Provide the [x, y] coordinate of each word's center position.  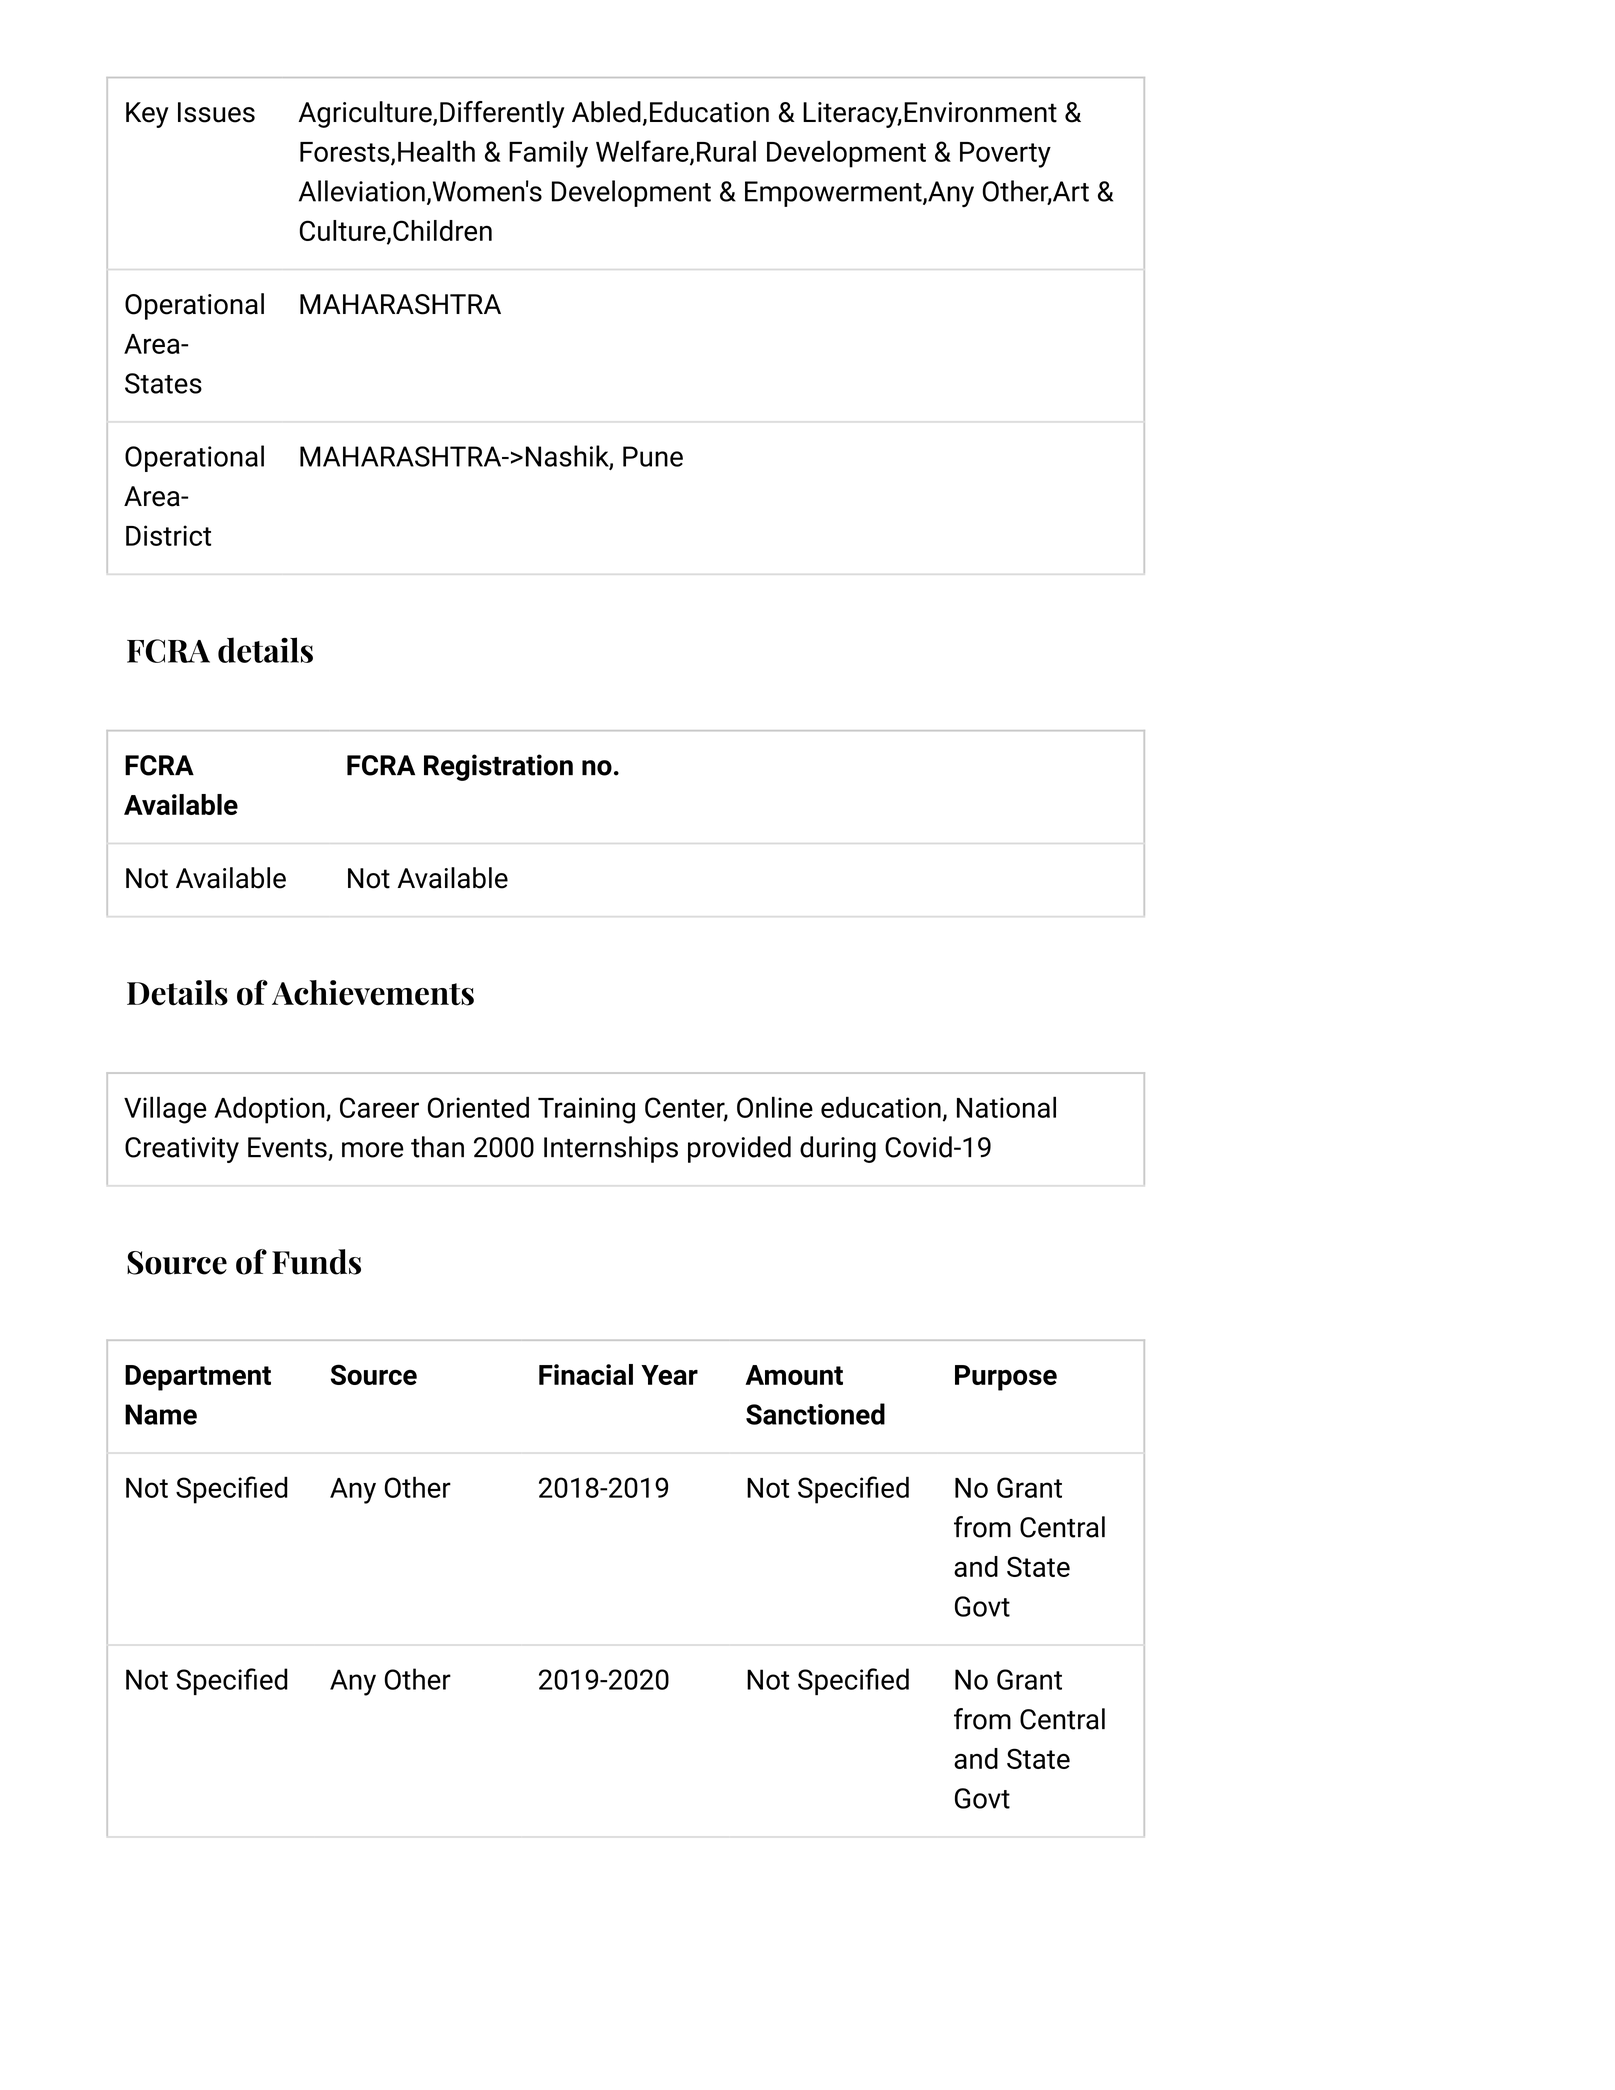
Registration [498, 767]
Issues [216, 112]
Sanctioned [815, 1414]
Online [775, 1107]
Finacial [586, 1374]
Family [548, 154]
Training [586, 1110]
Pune [653, 456]
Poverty [1005, 155]
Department [198, 1378]
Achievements [373, 993]
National [1006, 1107]
